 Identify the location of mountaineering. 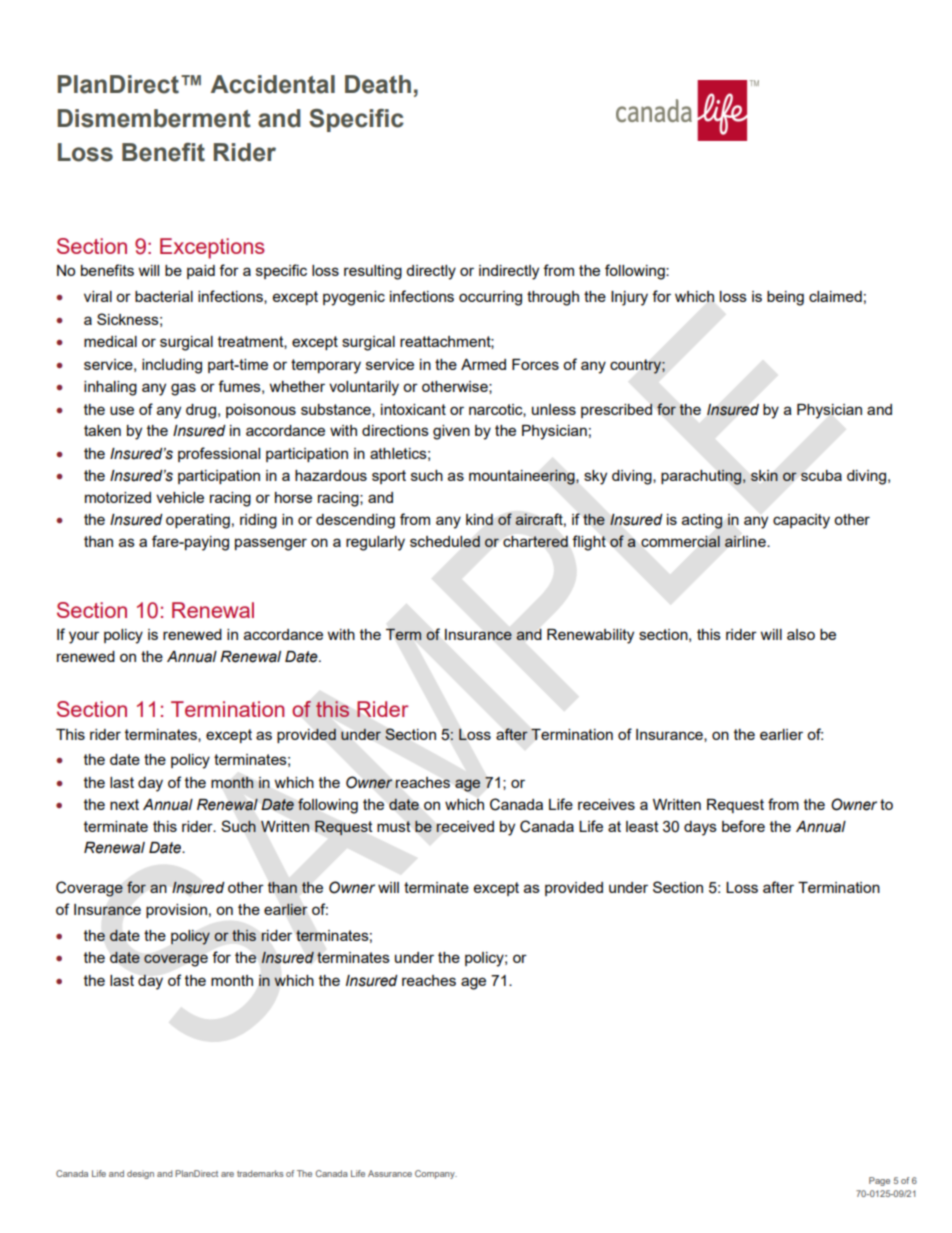
(523, 477).
